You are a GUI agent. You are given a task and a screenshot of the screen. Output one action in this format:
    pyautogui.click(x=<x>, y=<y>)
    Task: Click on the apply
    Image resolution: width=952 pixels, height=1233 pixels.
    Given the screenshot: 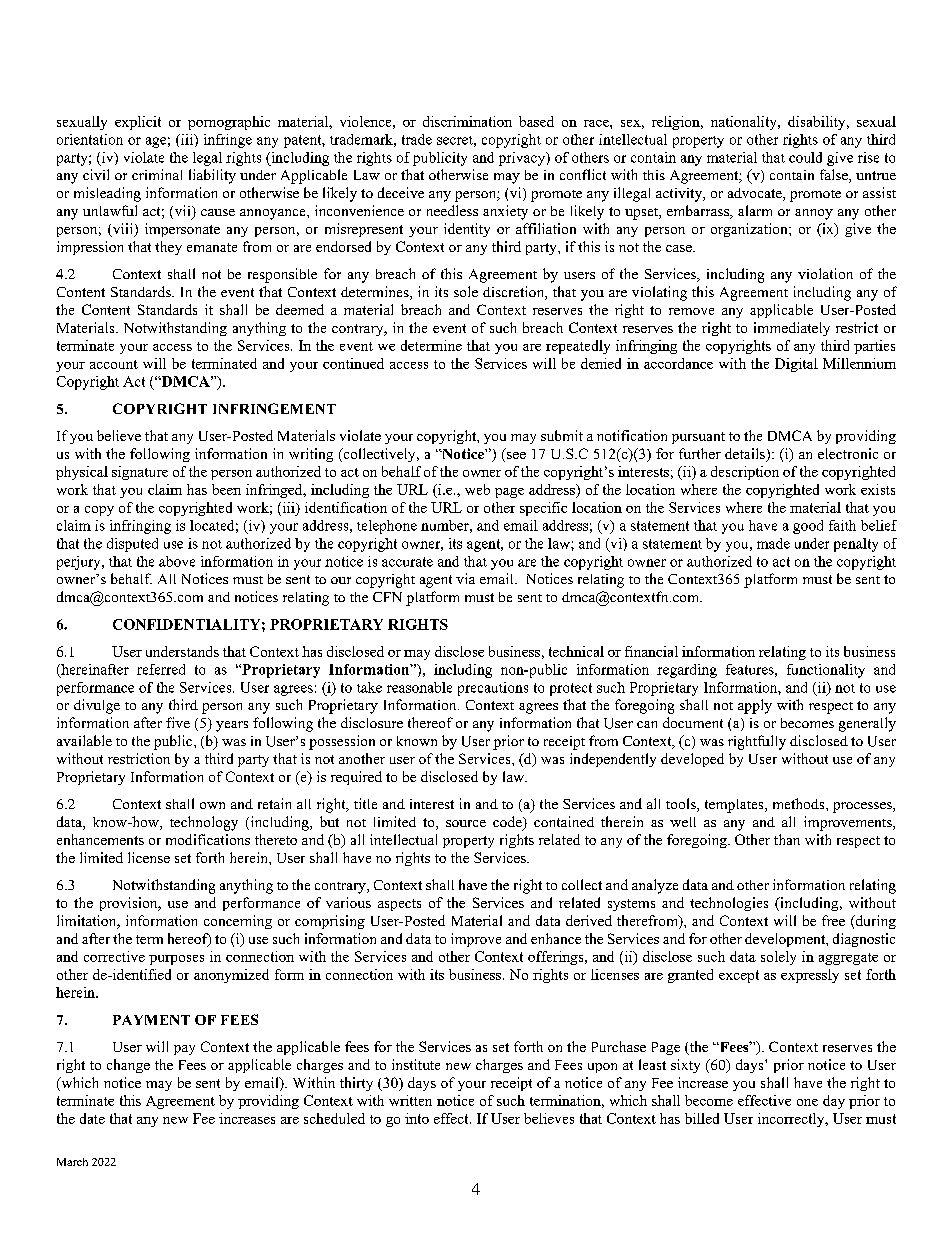 What is the action you would take?
    pyautogui.click(x=755, y=706)
